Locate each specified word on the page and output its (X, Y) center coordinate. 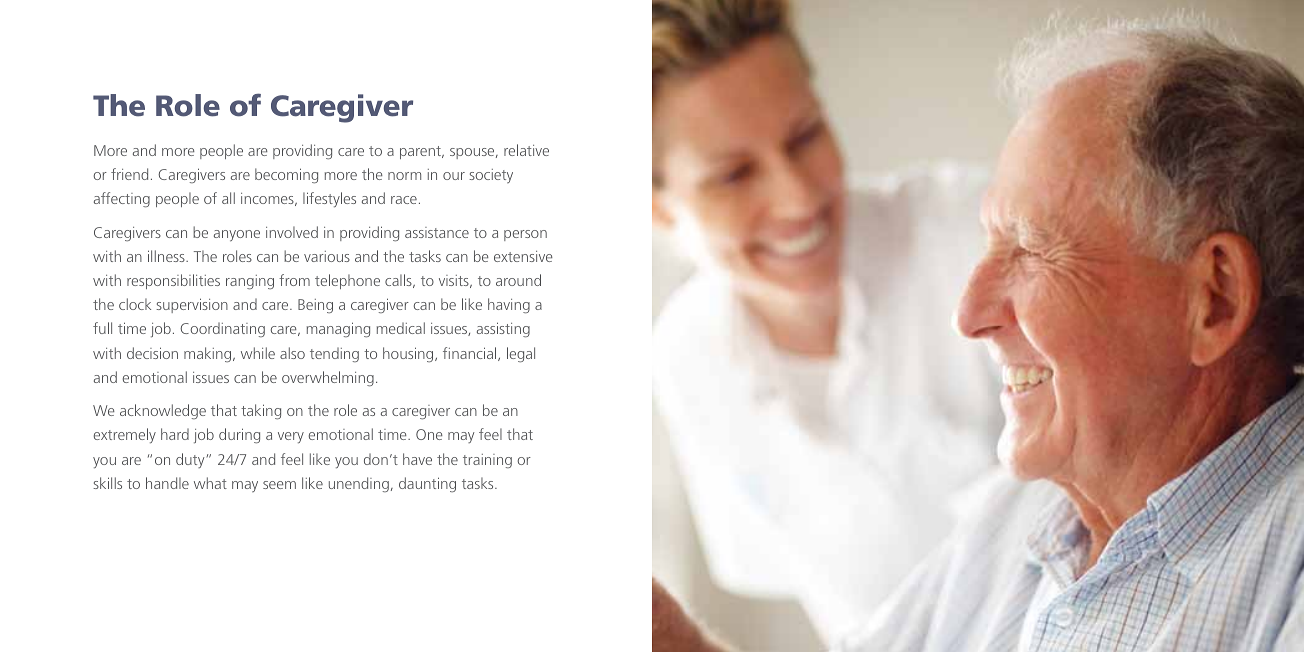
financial (471, 354)
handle (167, 483)
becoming (286, 175)
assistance (437, 232)
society (491, 176)
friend (129, 174)
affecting (122, 199)
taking (261, 411)
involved (292, 232)
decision (152, 353)
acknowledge (163, 411)
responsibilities (173, 281)
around (518, 280)
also (292, 353)
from (294, 280)
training (487, 461)
